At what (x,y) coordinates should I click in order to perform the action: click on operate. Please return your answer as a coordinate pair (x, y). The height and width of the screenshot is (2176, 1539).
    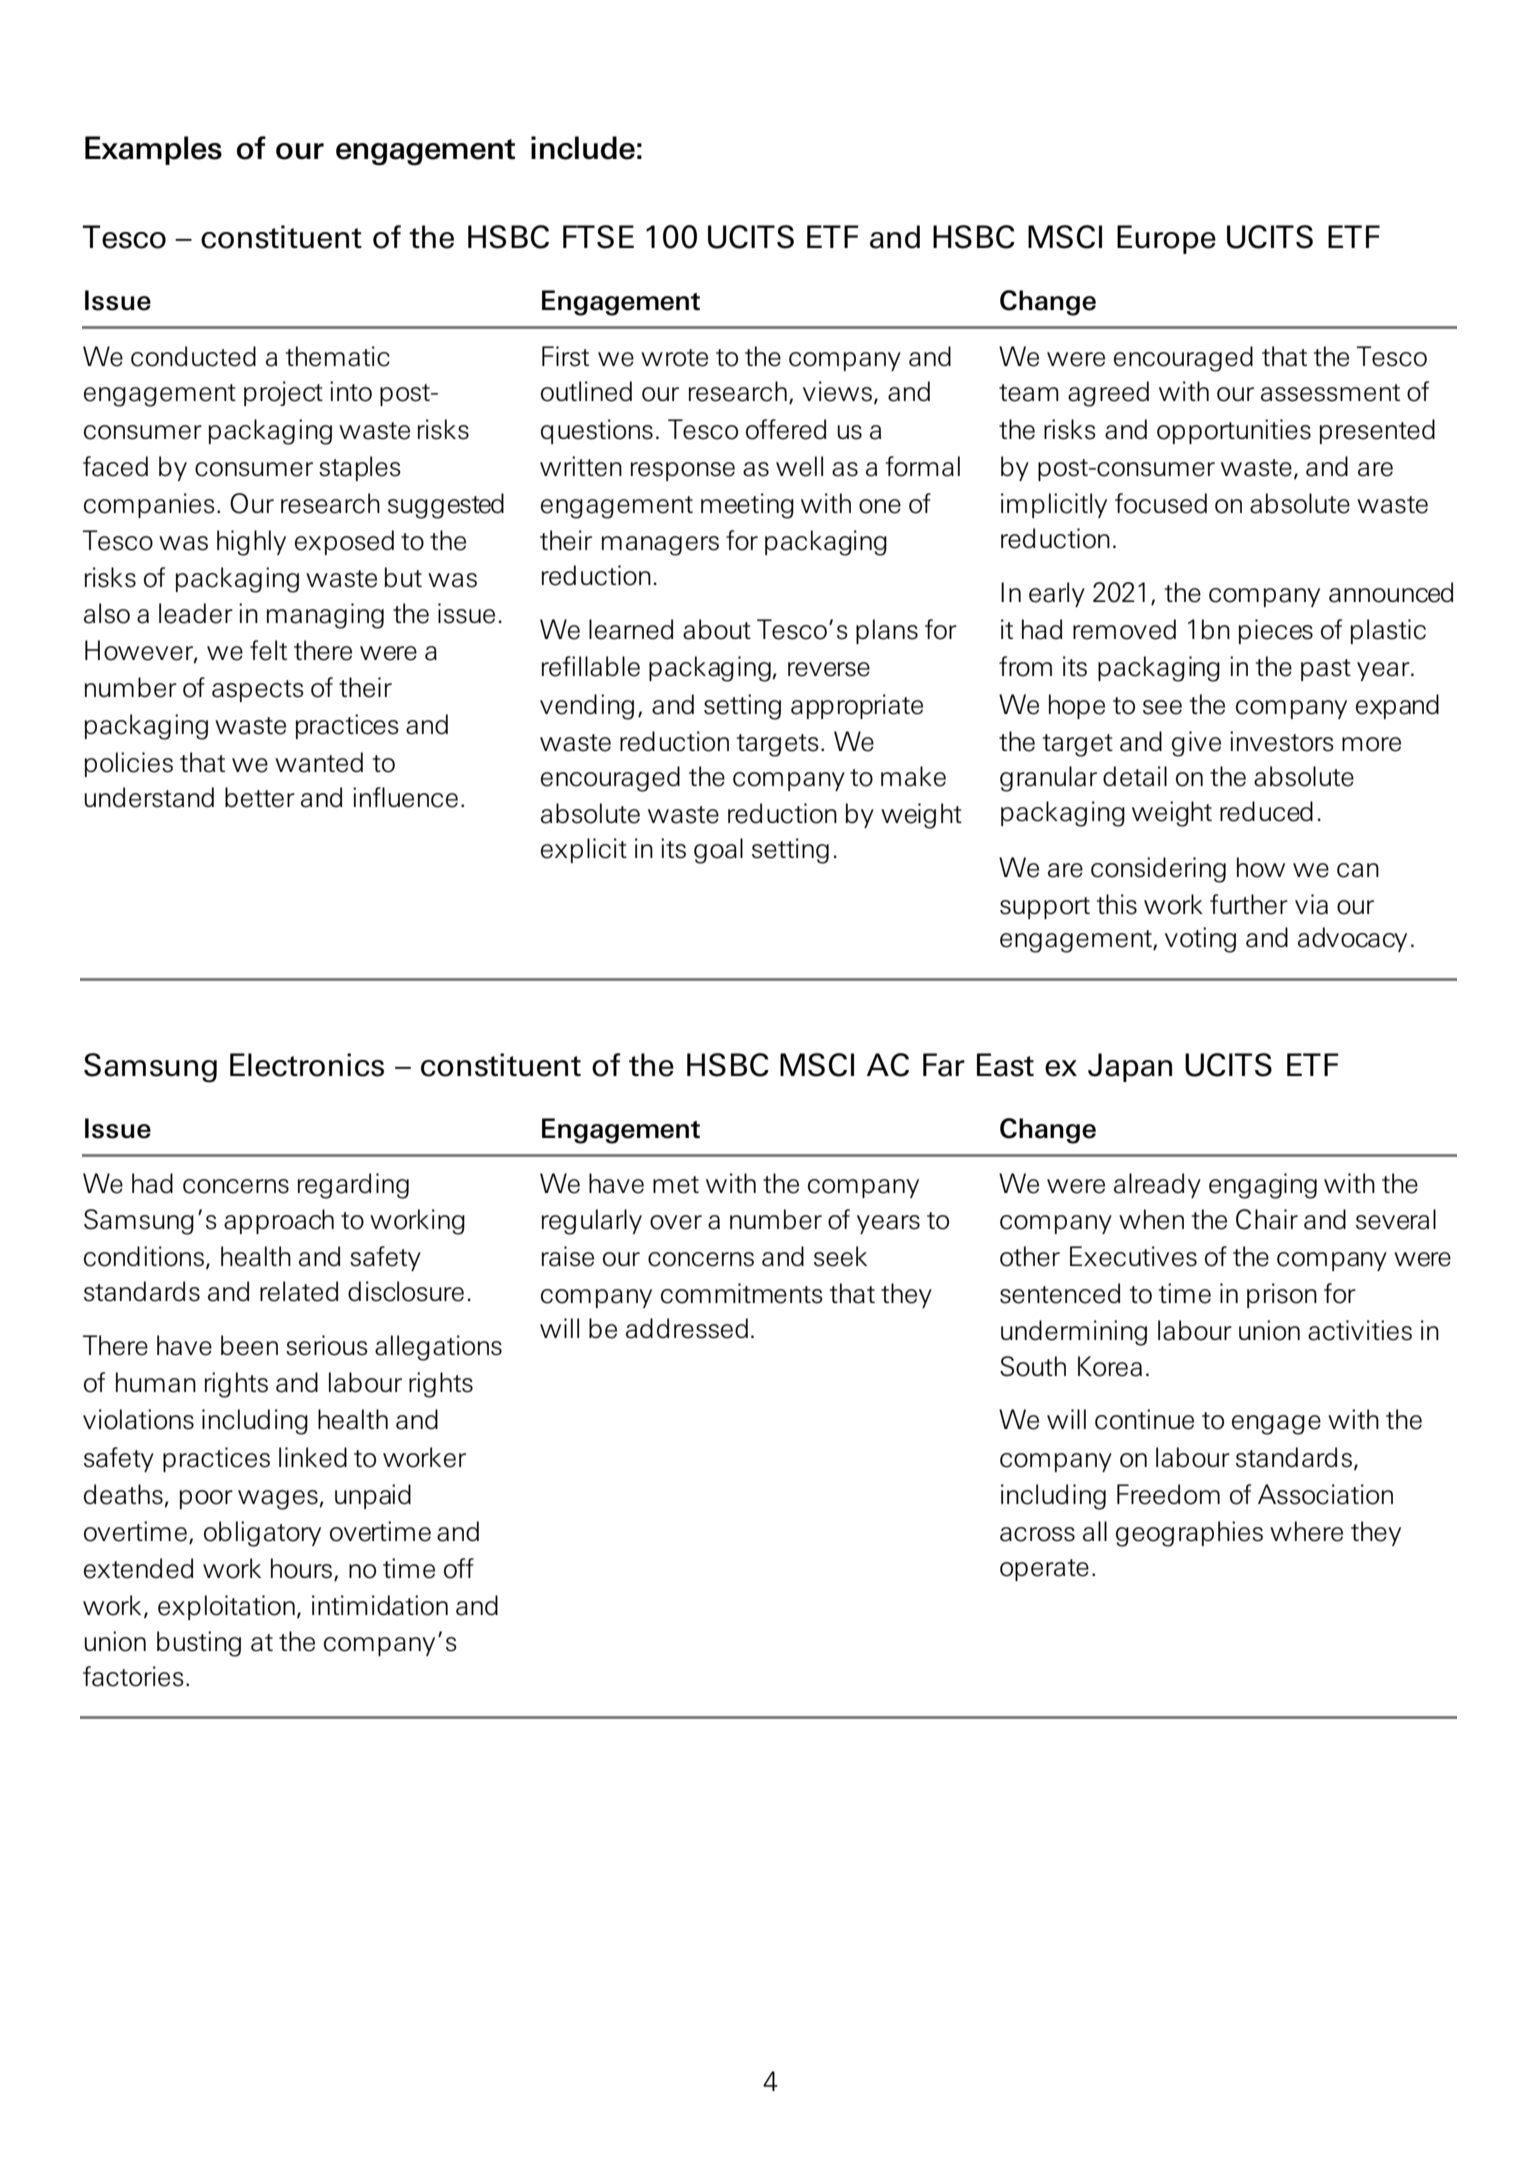
    Looking at the image, I should click on (1044, 1570).
